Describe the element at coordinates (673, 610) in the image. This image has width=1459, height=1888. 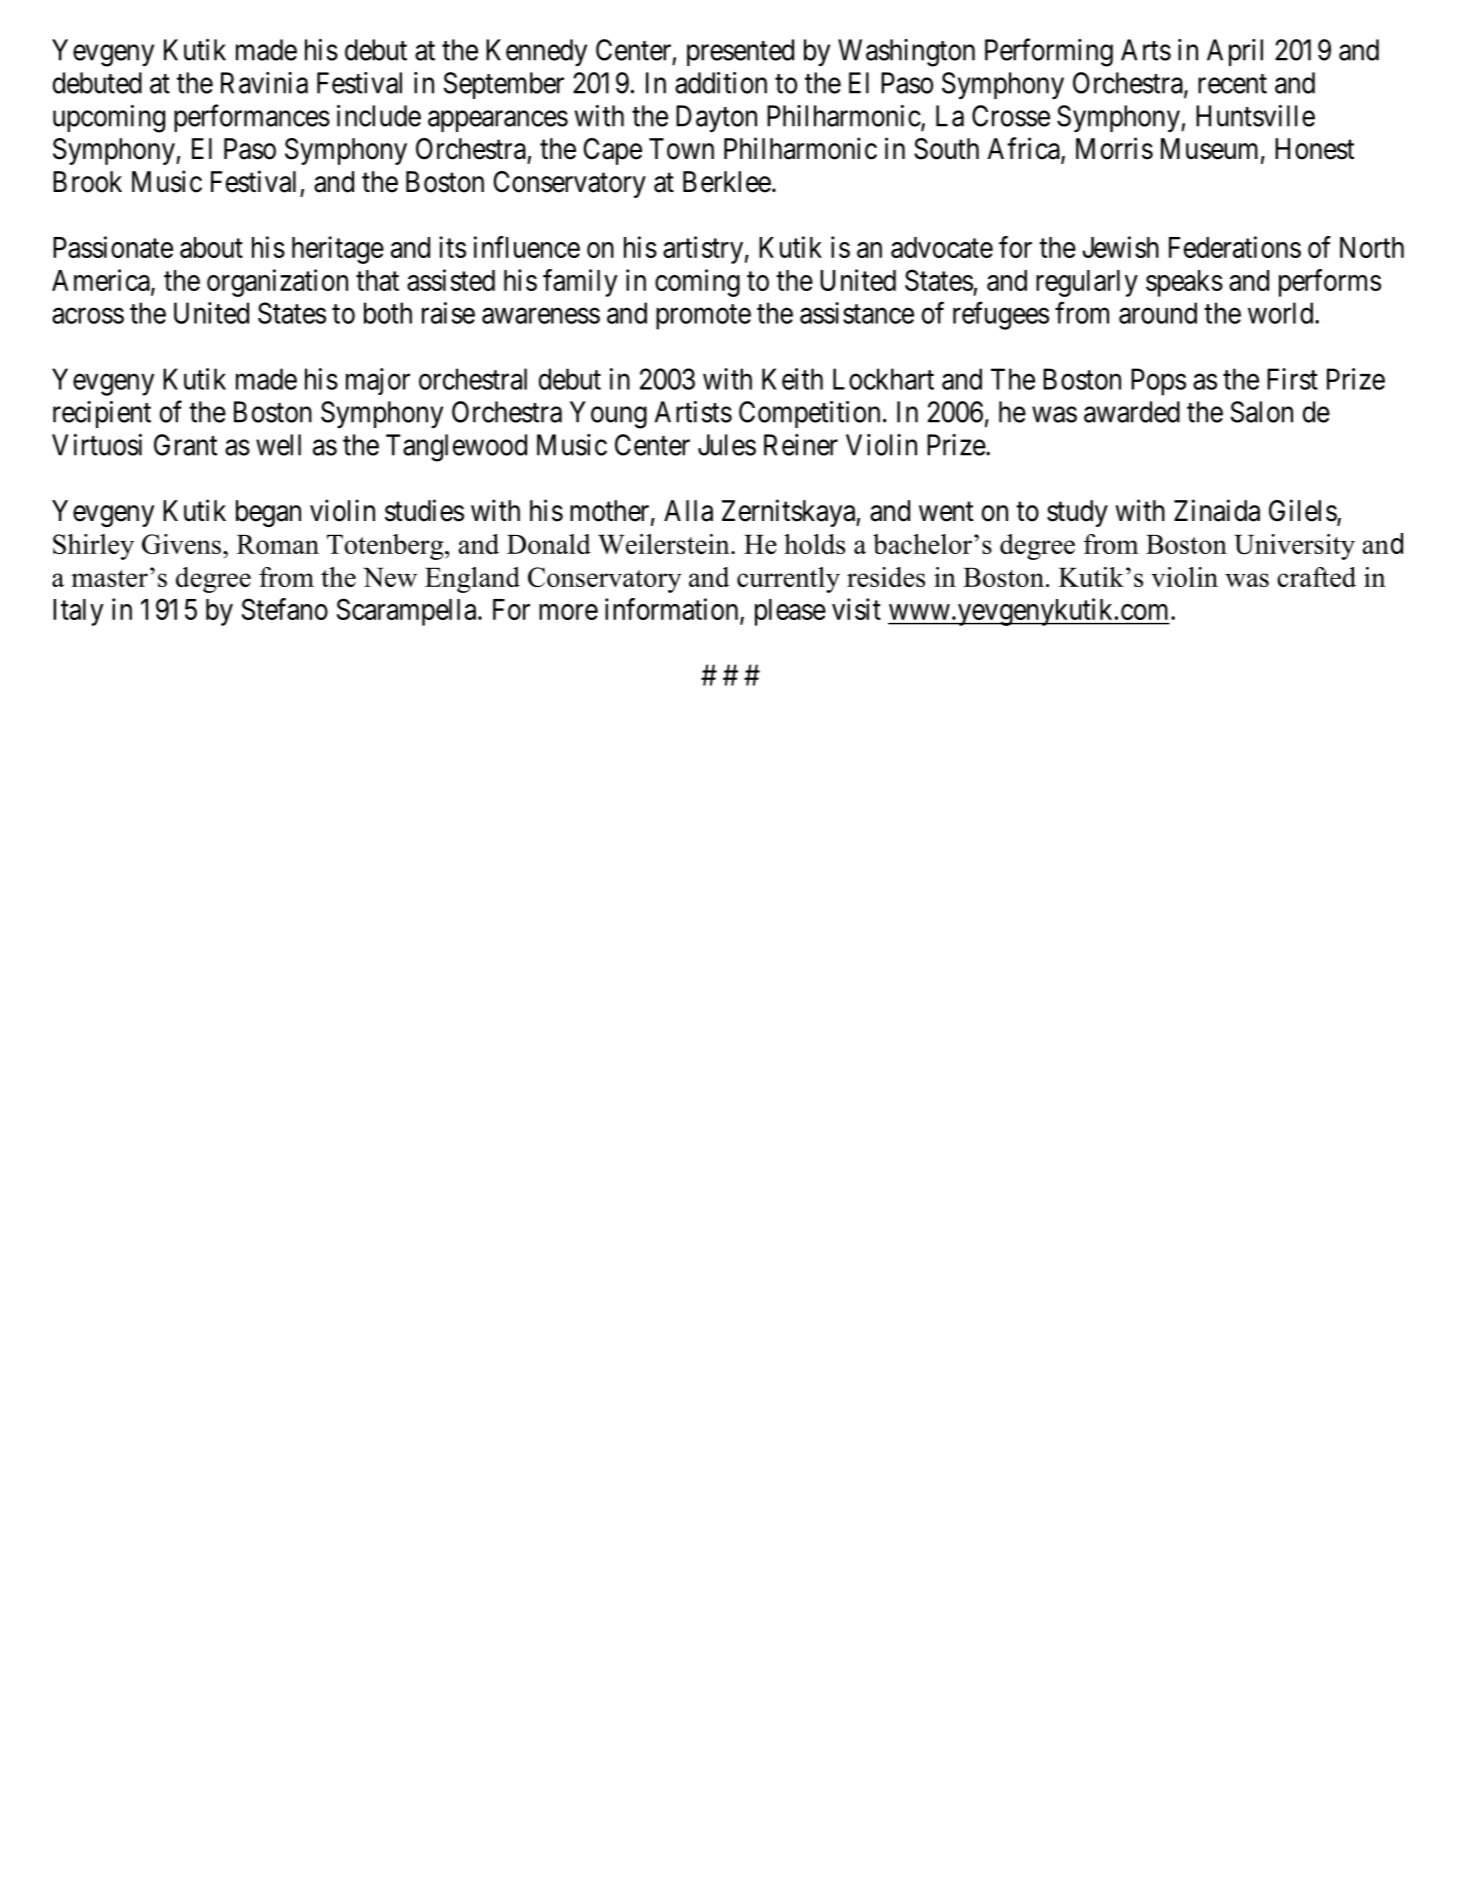
I see `information` at that location.
